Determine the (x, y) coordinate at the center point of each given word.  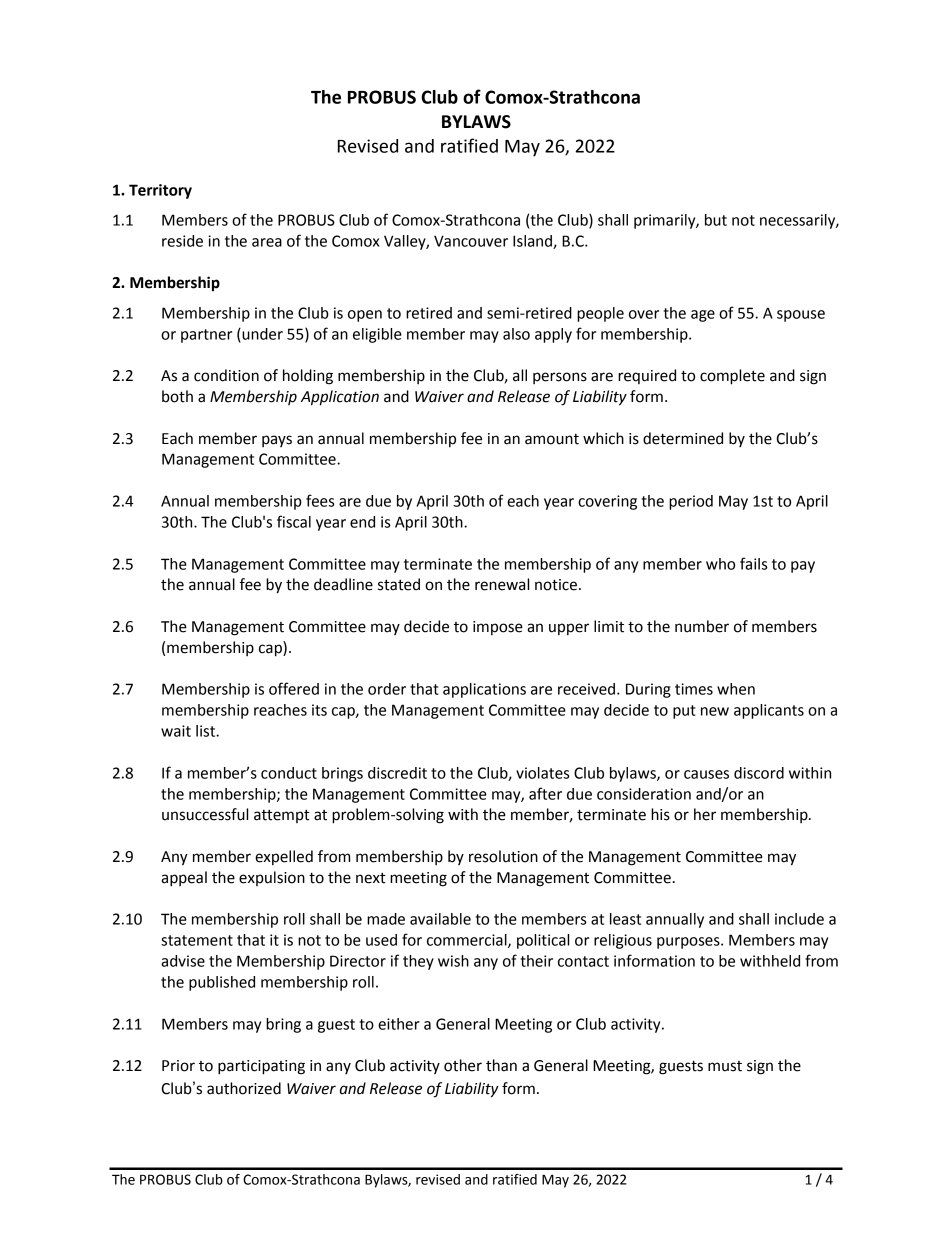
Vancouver (471, 241)
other (463, 1065)
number (702, 626)
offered (294, 688)
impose (498, 628)
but (716, 220)
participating (261, 1067)
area (267, 242)
